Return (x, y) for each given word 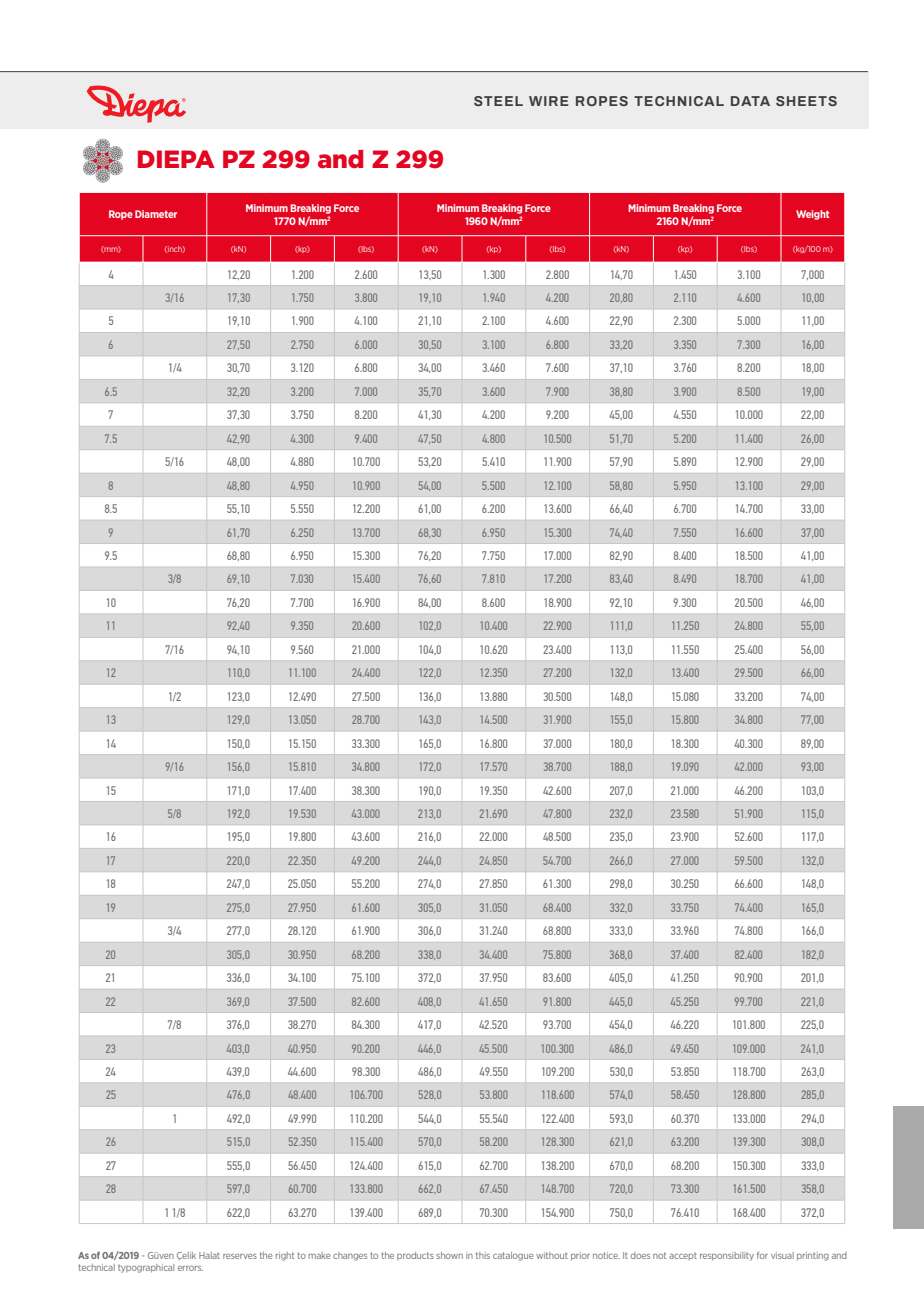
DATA (750, 101)
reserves (240, 1256)
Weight (812, 215)
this (483, 1255)
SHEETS (806, 101)
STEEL (498, 101)
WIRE (549, 101)
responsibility (727, 1256)
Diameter (156, 214)
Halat (209, 1255)
